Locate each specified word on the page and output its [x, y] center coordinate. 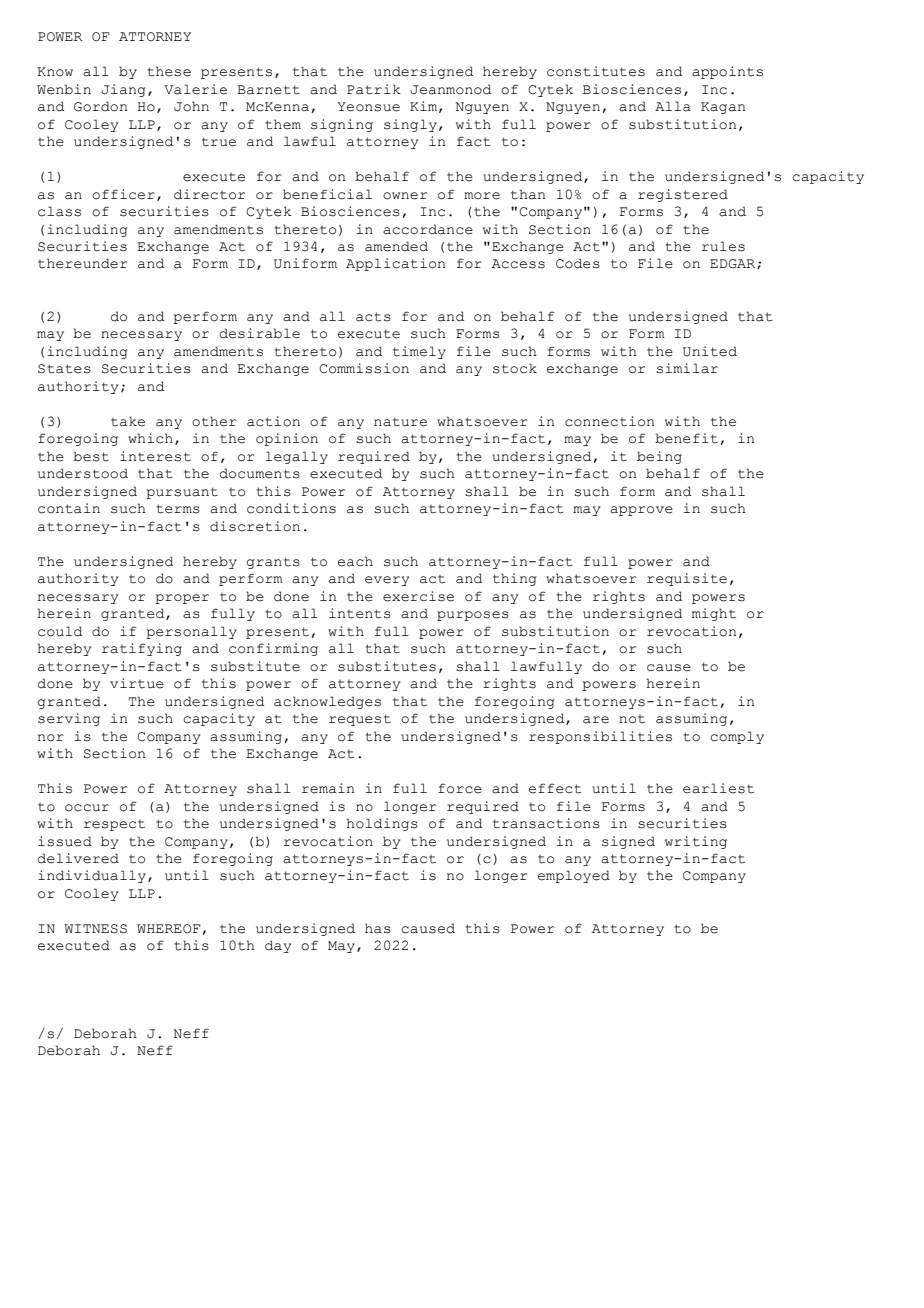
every [387, 581]
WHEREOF [169, 929]
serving [69, 719]
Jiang [124, 90]
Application [395, 264]
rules [723, 246]
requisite [687, 579]
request [360, 720]
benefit [686, 438]
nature [400, 422]
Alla [673, 106]
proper [182, 599]
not [632, 719]
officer [123, 194]
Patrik [374, 89]
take [128, 421]
